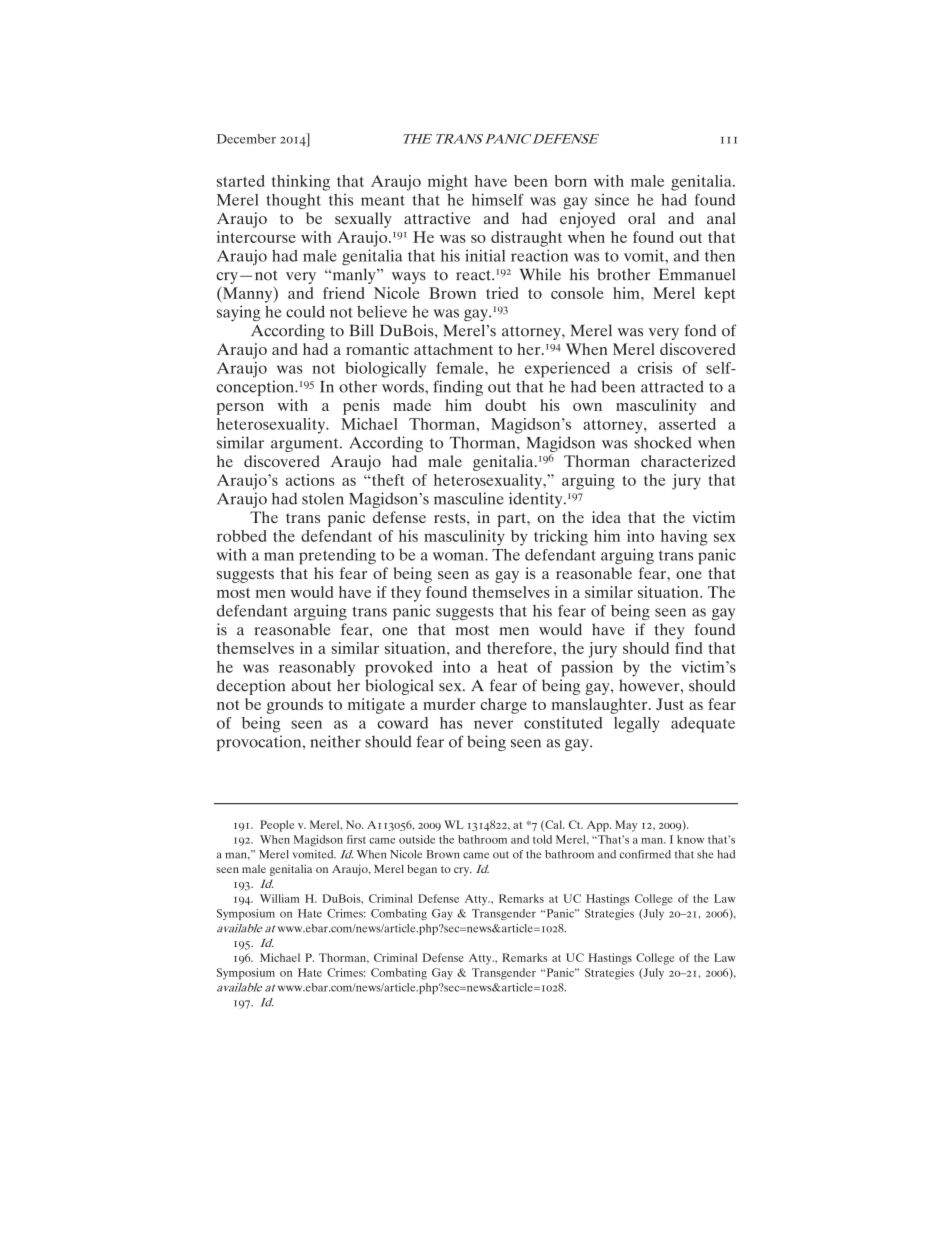 The height and width of the image is (1233, 952). What do you see at coordinates (323, 498) in the image?
I see `stolen` at bounding box center [323, 498].
